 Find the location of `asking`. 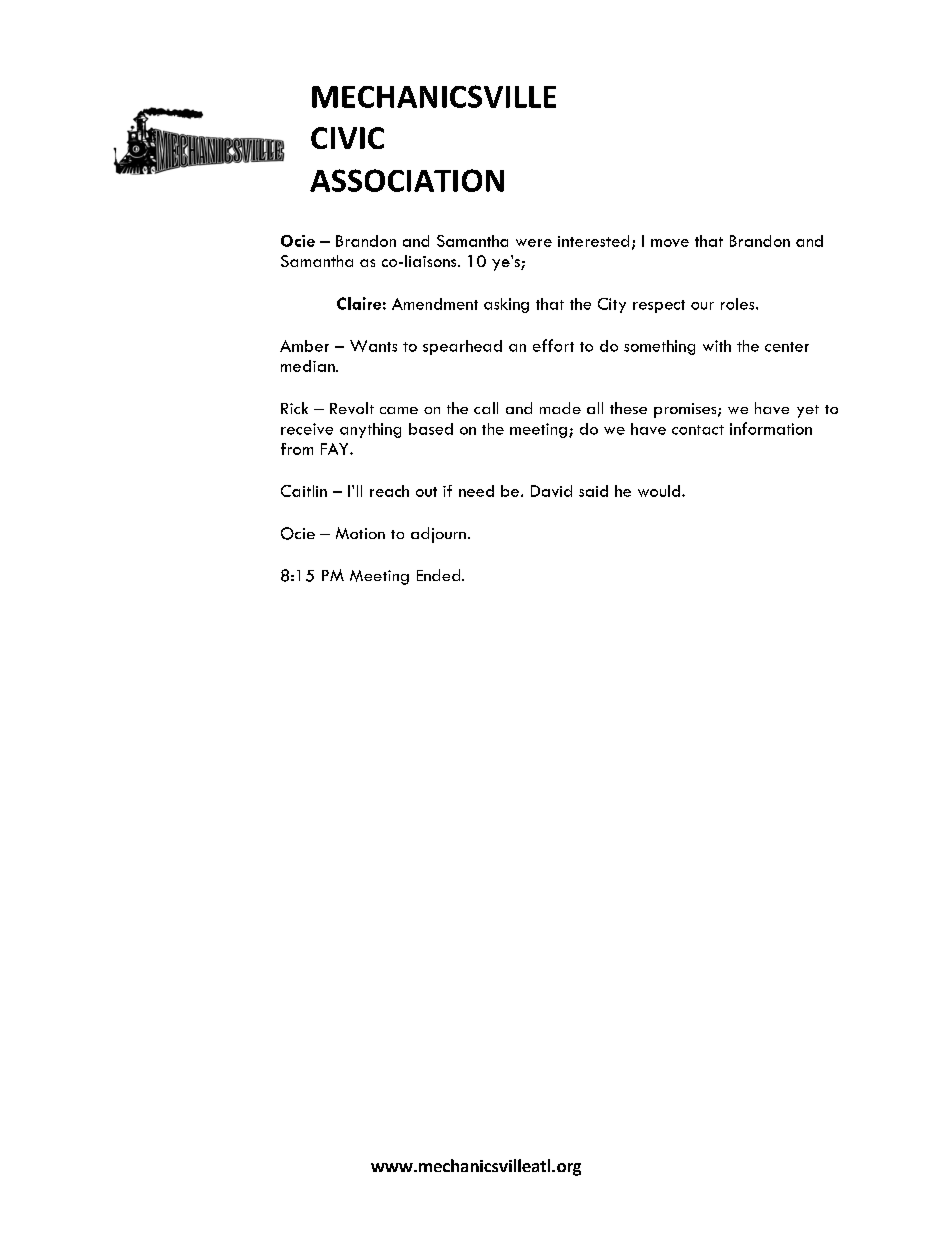

asking is located at coordinates (506, 305).
